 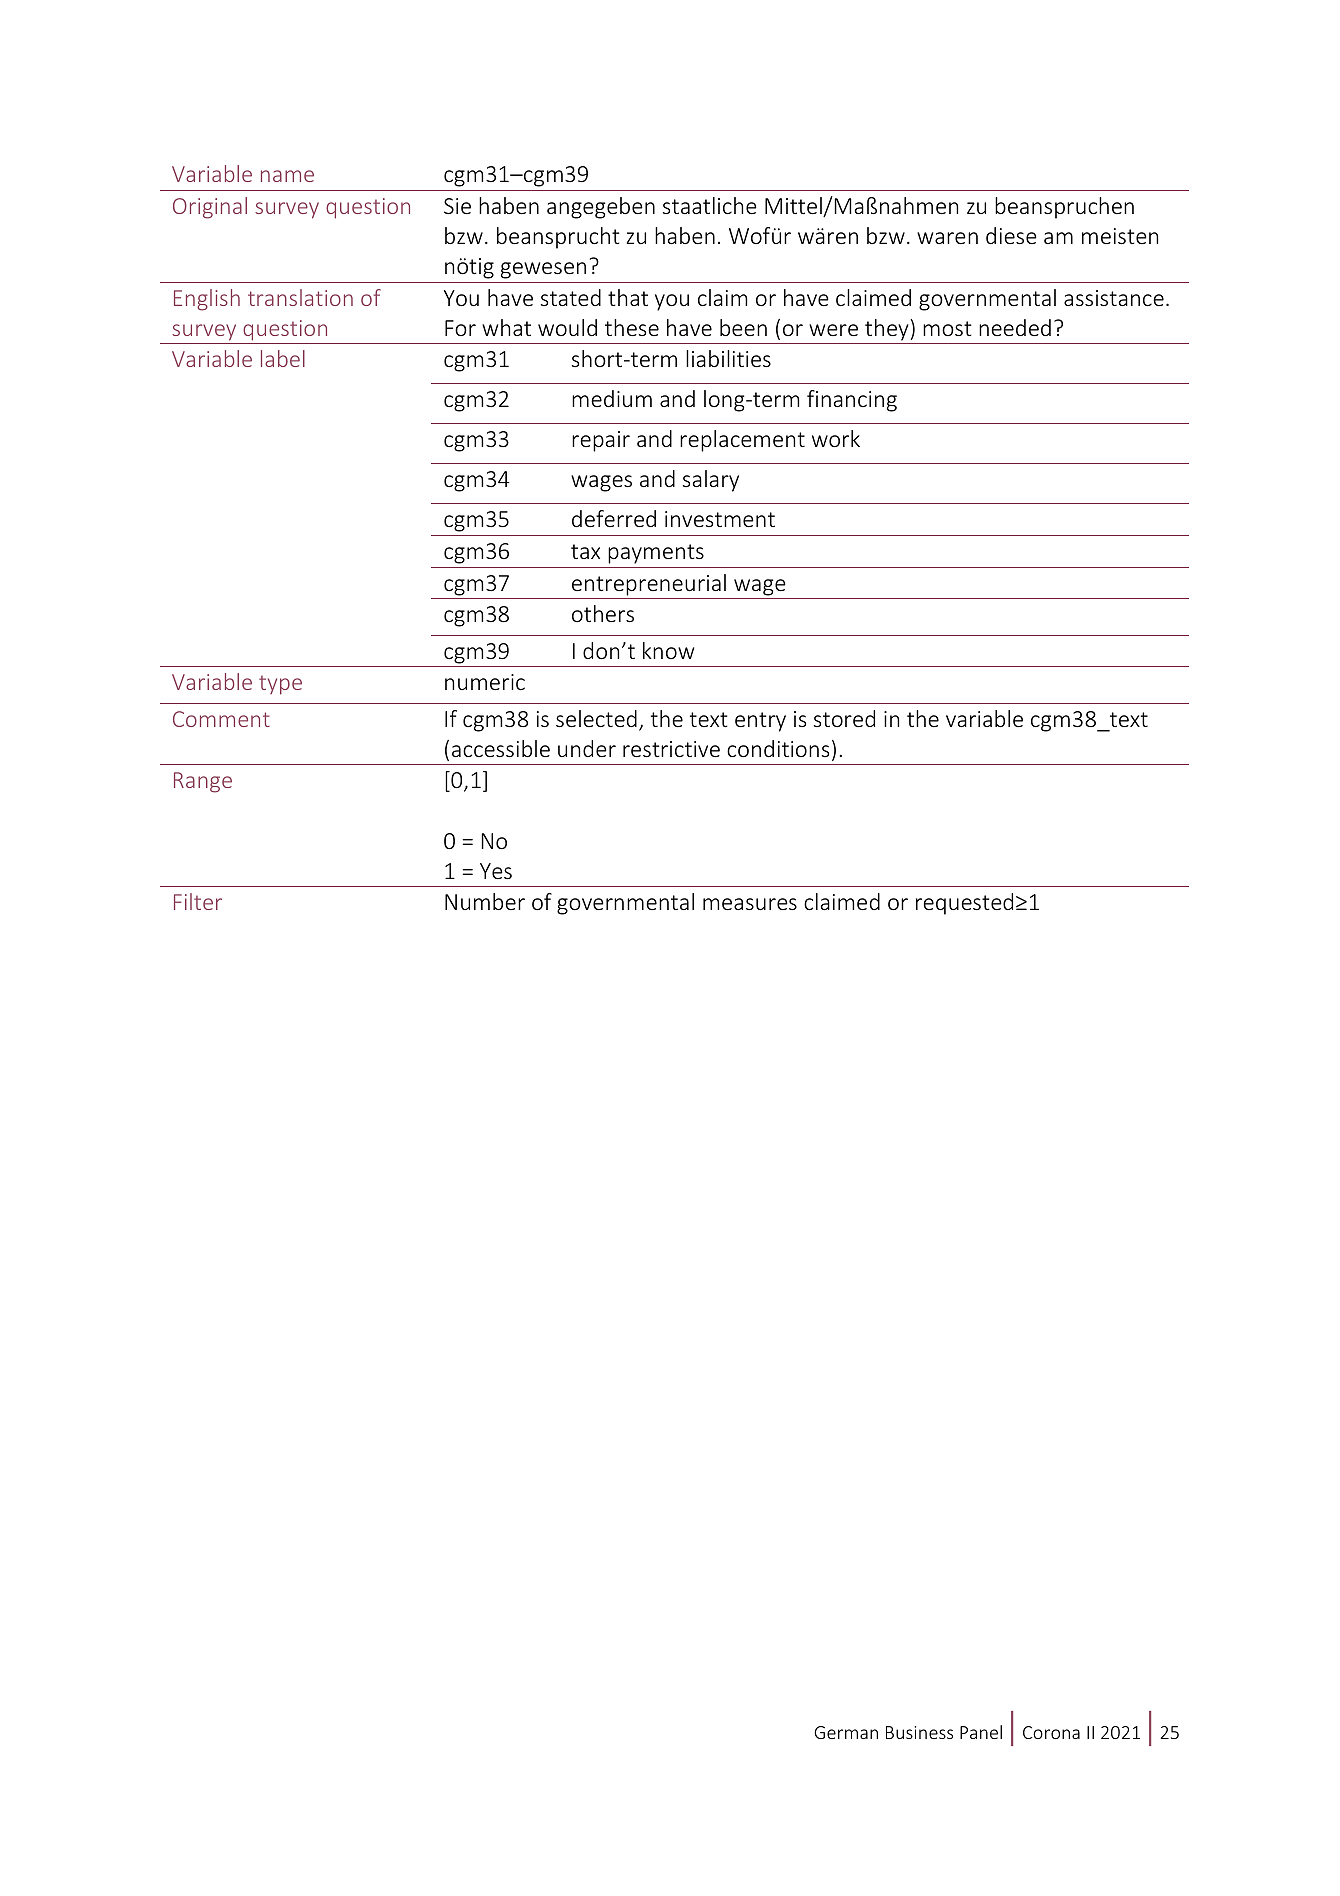 What do you see at coordinates (919, 1732) in the screenshot?
I see `Business` at bounding box center [919, 1732].
